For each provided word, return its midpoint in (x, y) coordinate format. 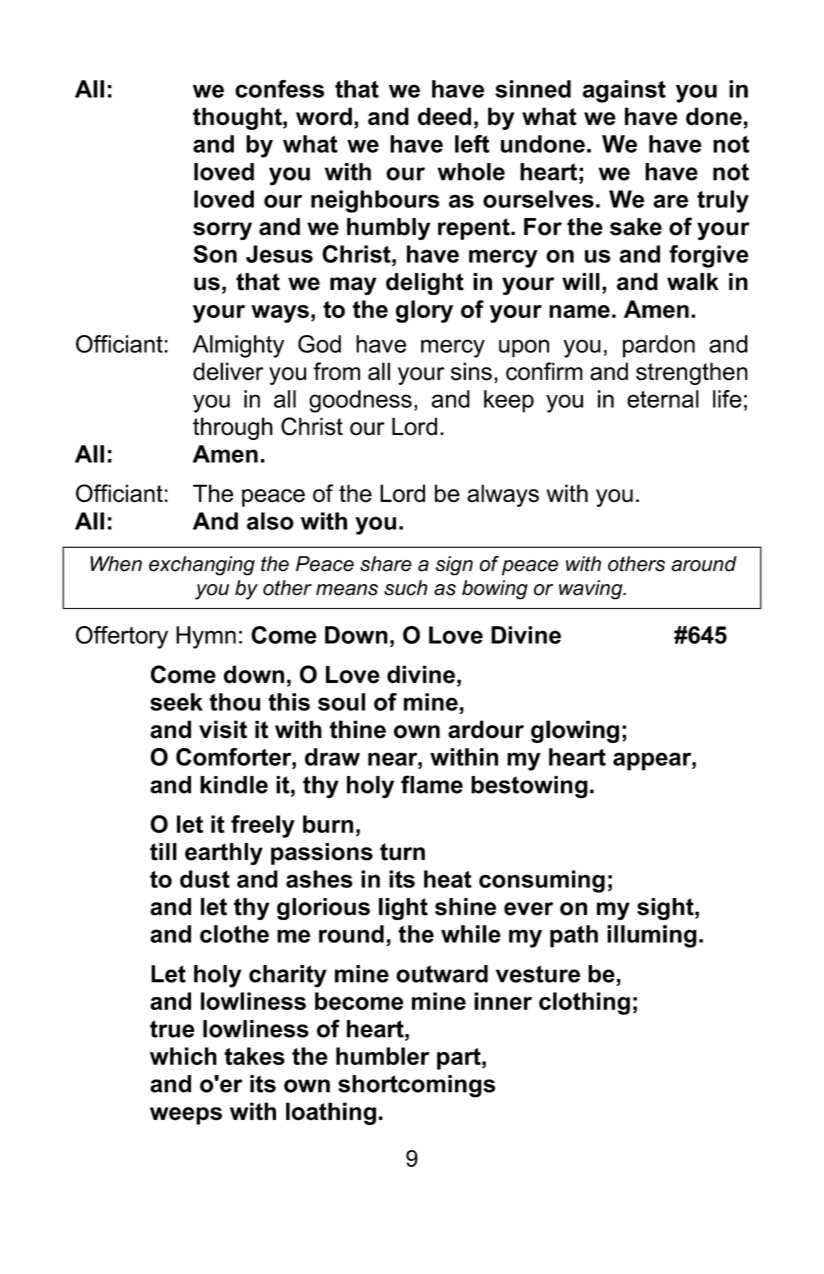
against (624, 91)
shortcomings (416, 1086)
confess (279, 89)
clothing (584, 1003)
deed (444, 116)
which (183, 1056)
